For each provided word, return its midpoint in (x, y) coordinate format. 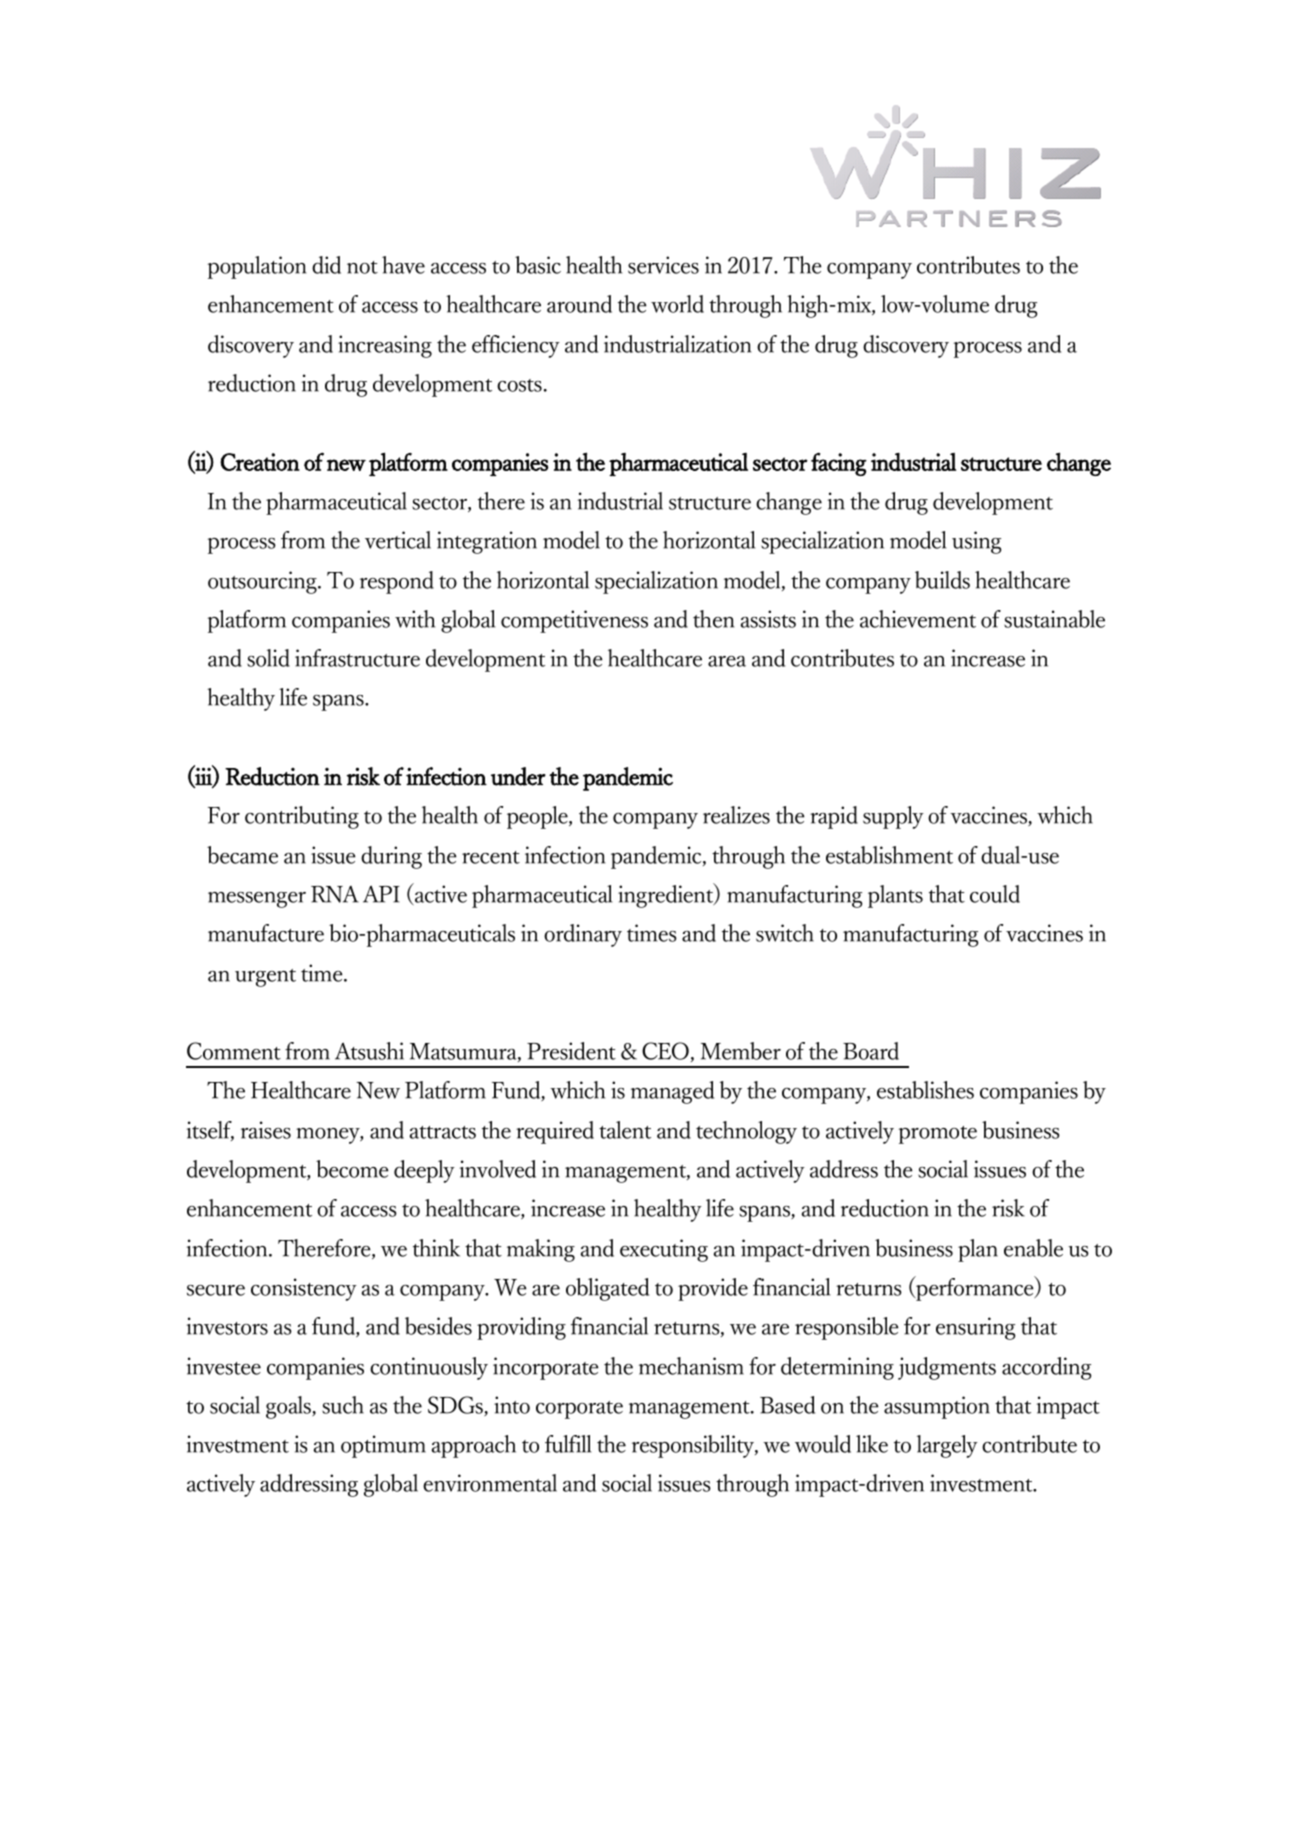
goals (289, 1407)
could (995, 894)
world (677, 304)
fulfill (568, 1444)
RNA (335, 894)
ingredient (667, 895)
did (326, 265)
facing (839, 464)
